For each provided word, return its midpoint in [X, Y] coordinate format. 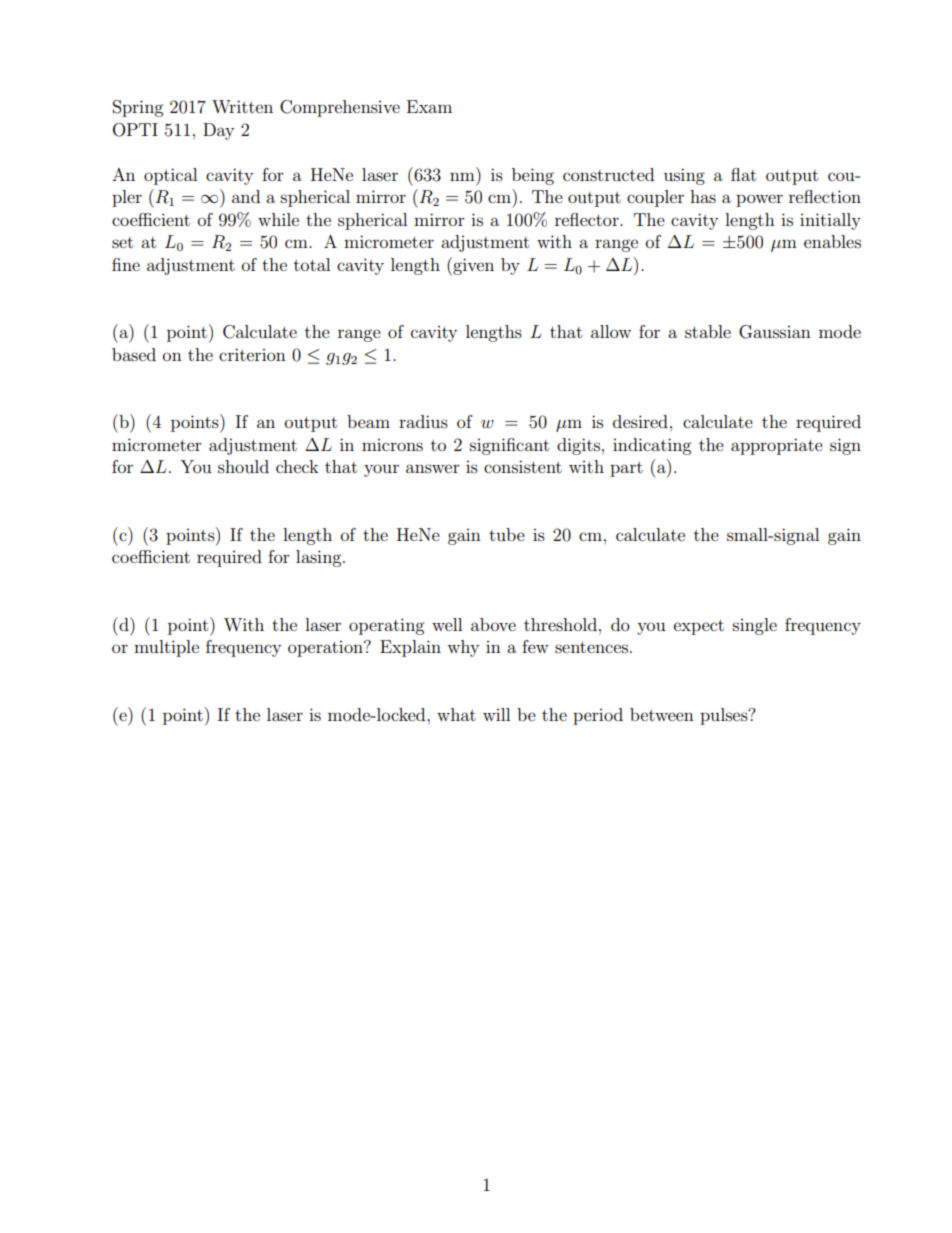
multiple [166, 648]
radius [423, 421]
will [496, 714]
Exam [429, 106]
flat [743, 174]
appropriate [777, 446]
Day [218, 131]
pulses [725, 716]
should [243, 466]
